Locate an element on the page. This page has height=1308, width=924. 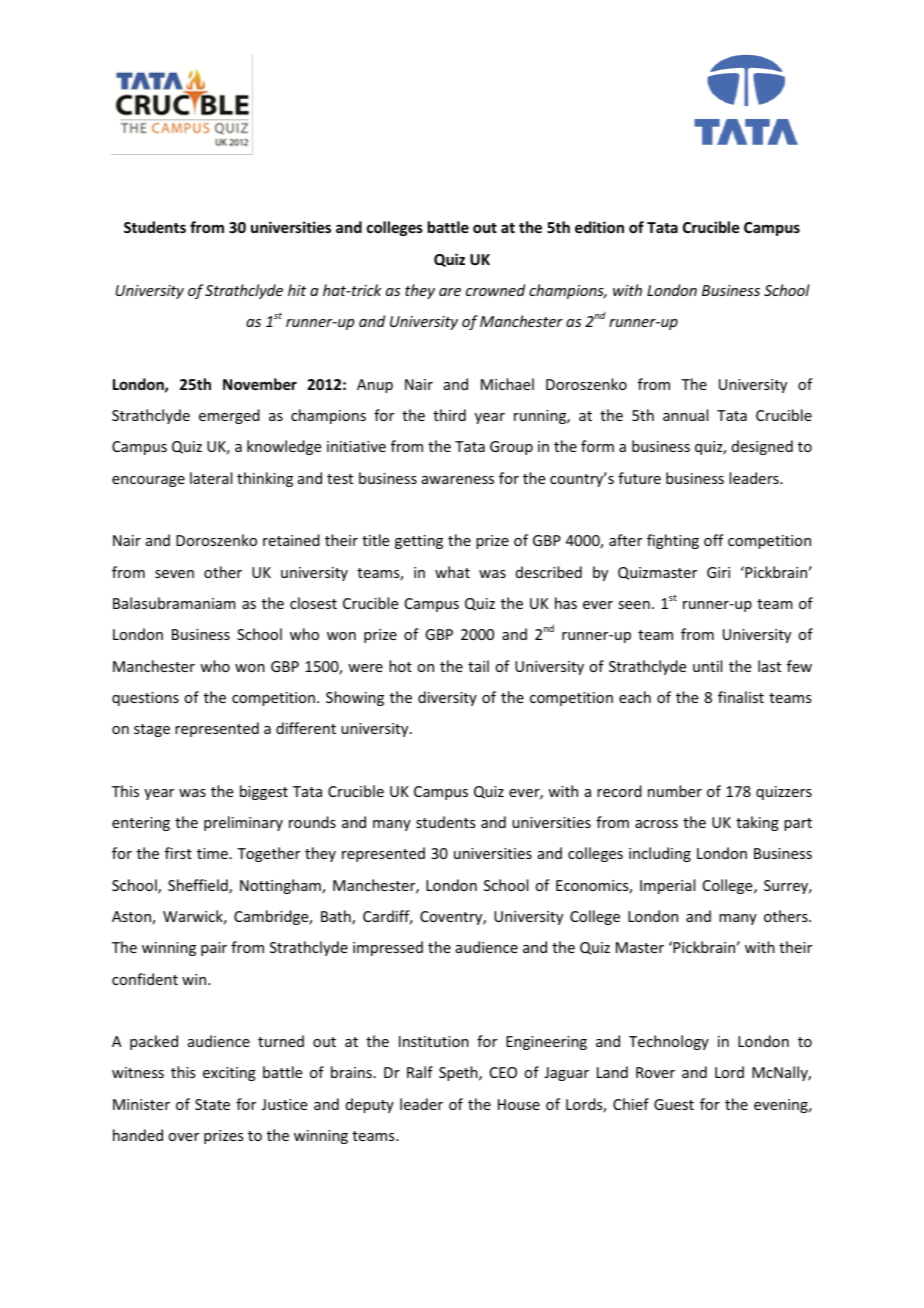
until is located at coordinates (707, 666).
